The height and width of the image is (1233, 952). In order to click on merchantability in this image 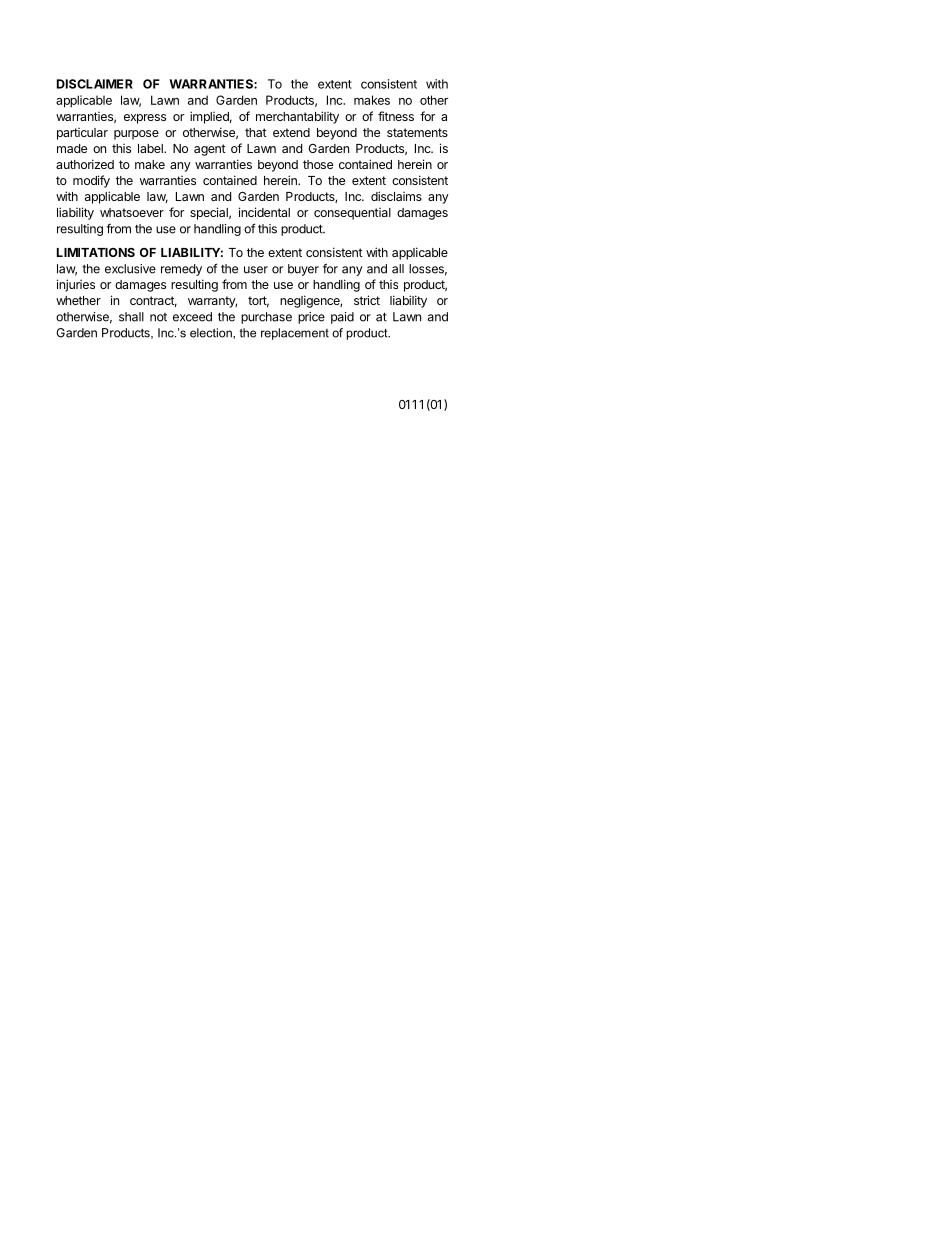, I will do `click(297, 117)`.
